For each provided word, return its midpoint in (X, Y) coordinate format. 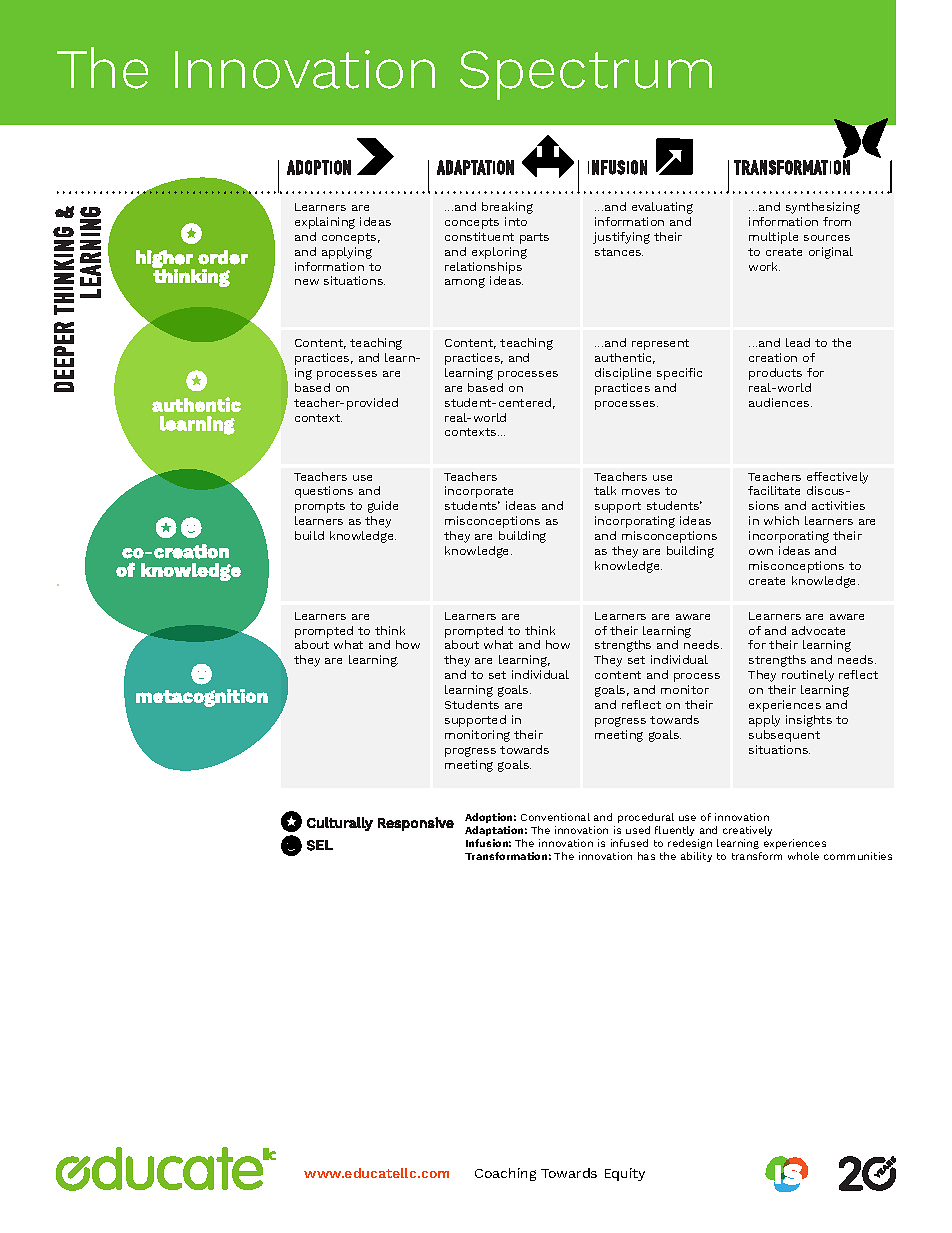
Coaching (505, 1174)
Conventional (555, 817)
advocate (818, 630)
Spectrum (586, 75)
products (775, 374)
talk (605, 490)
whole (803, 856)
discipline (623, 374)
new (307, 282)
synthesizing (823, 208)
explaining (325, 223)
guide (383, 507)
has (646, 856)
